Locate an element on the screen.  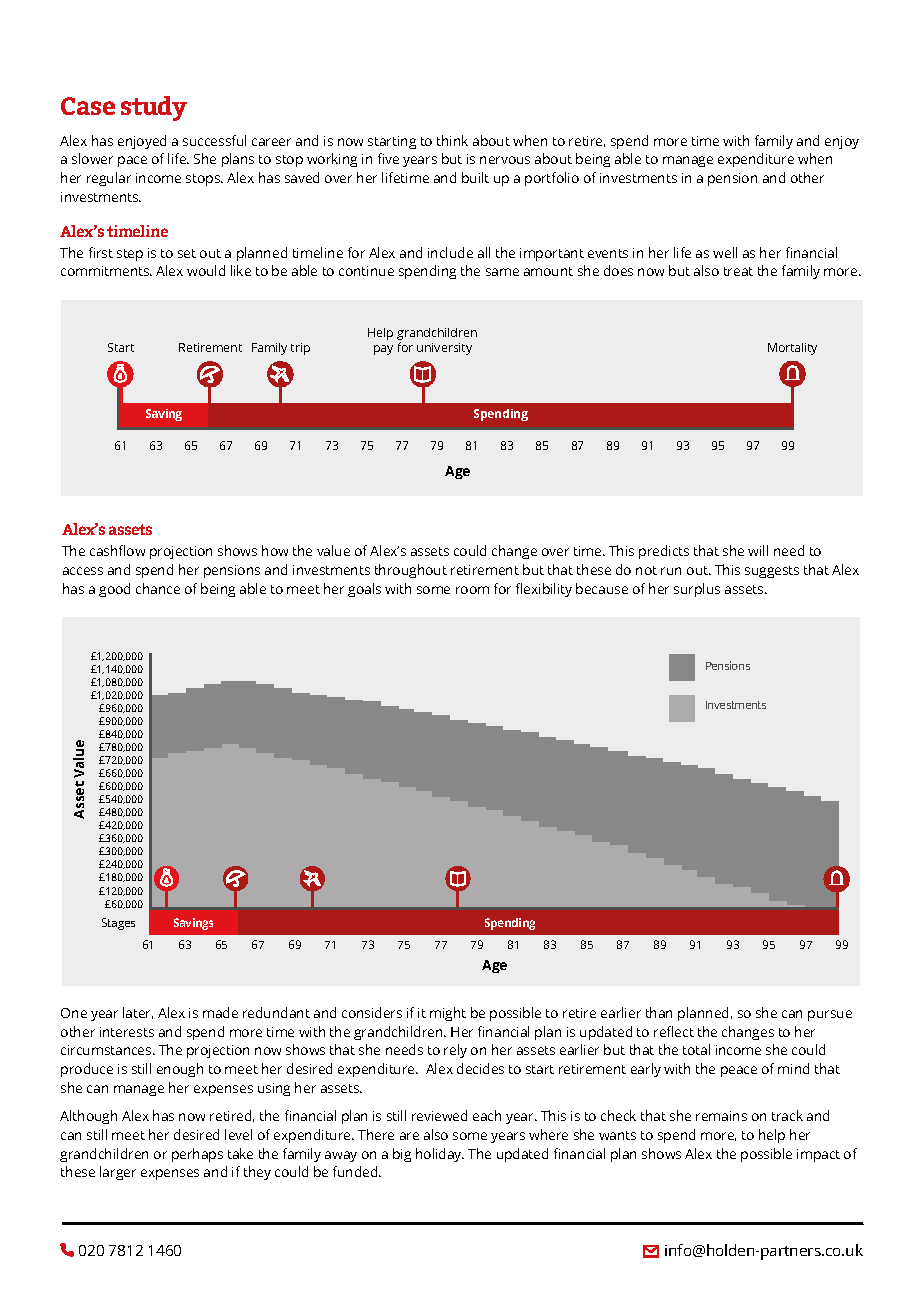
Stages is located at coordinates (118, 924).
